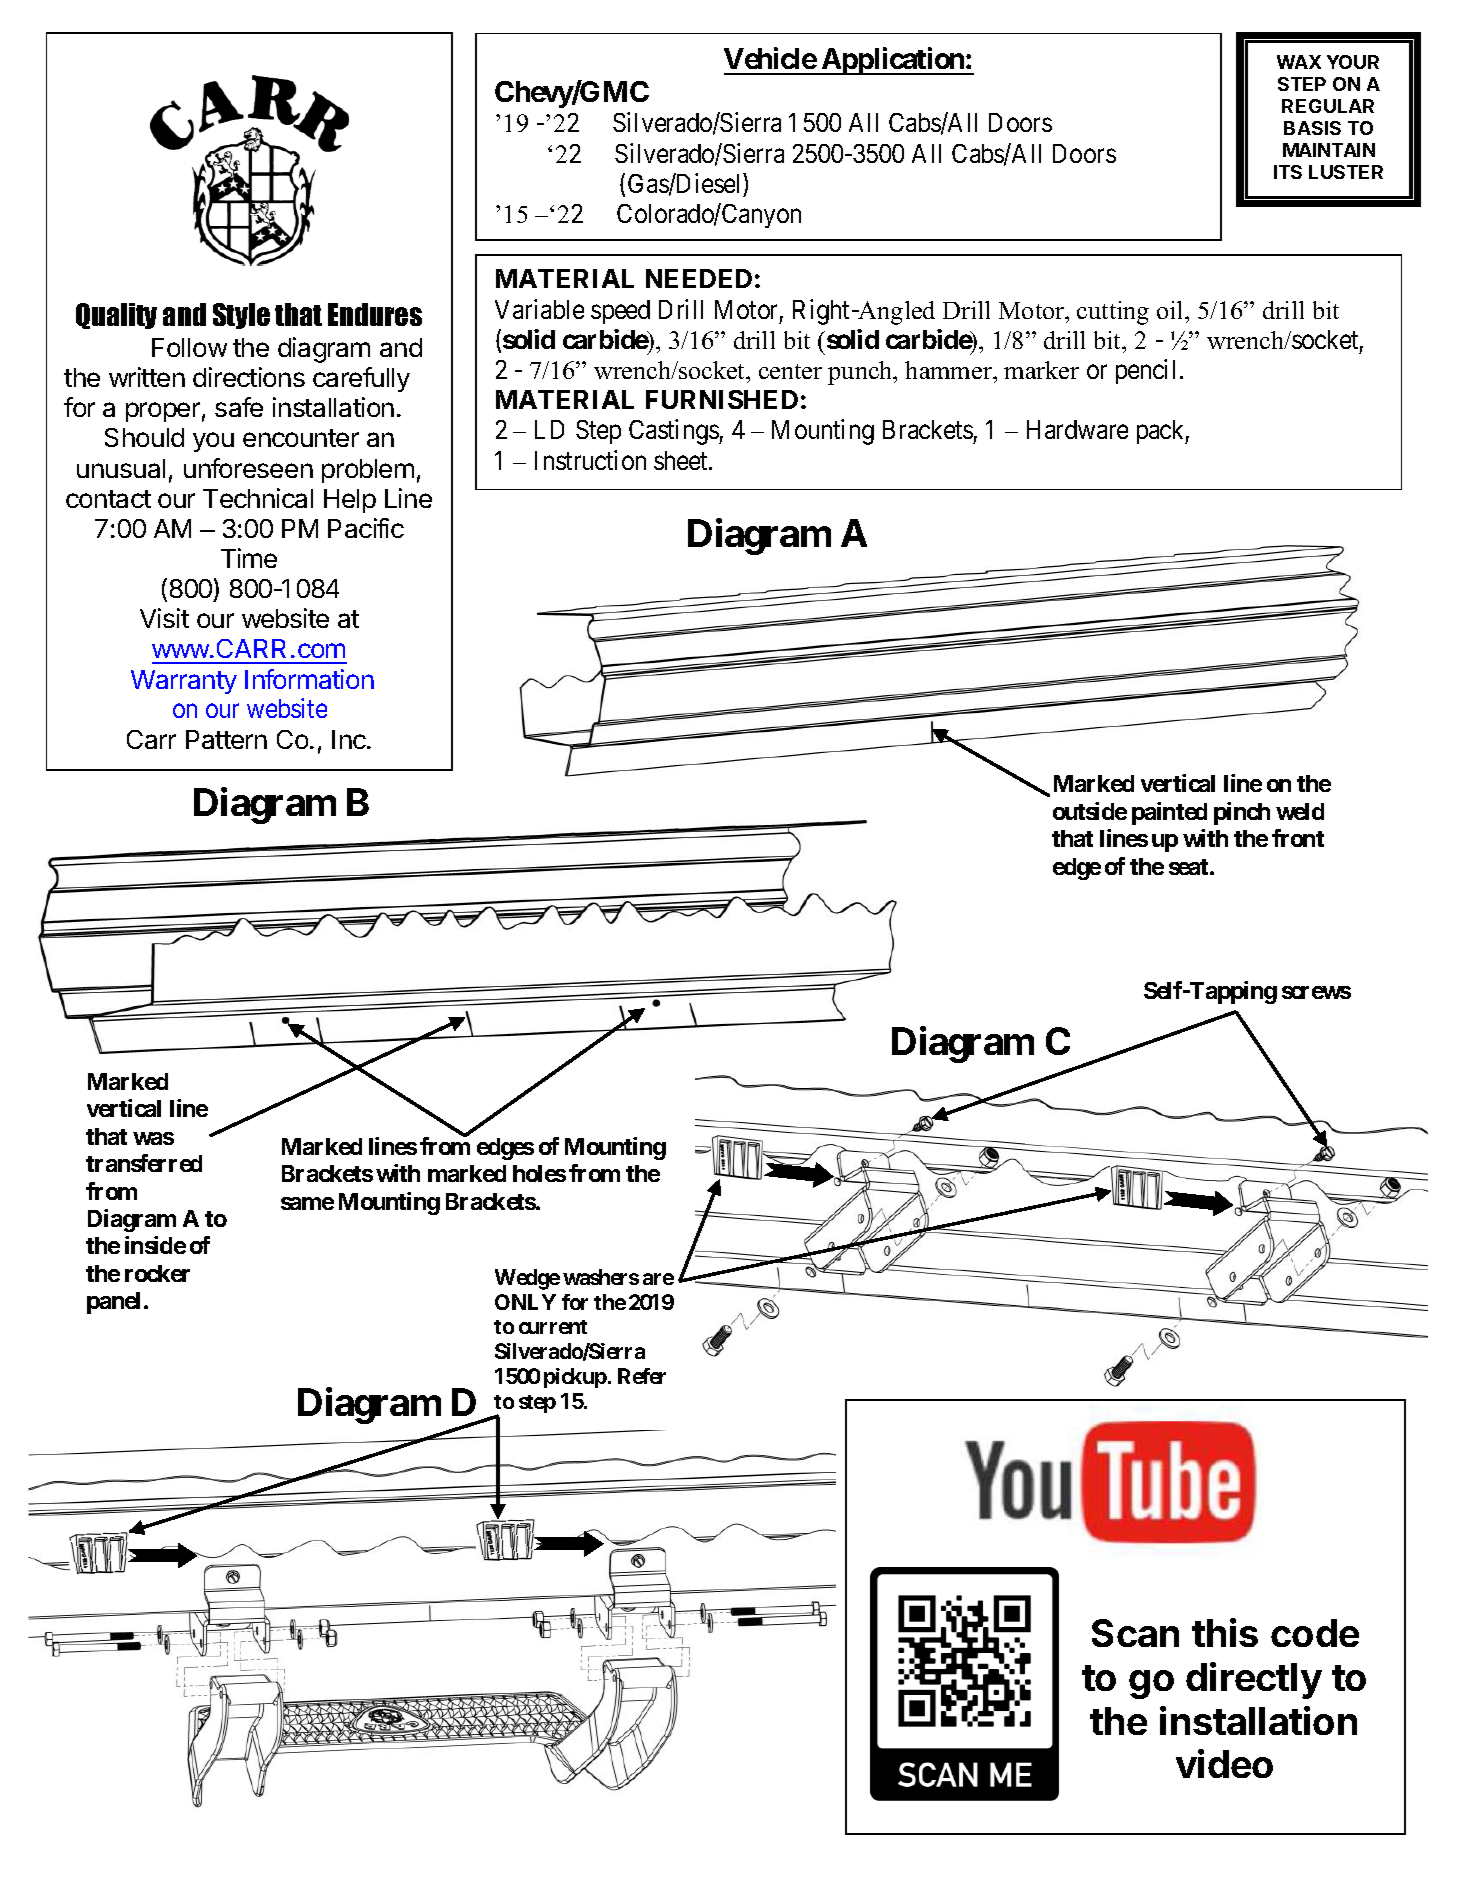 Image resolution: width=1458 pixels, height=1886 pixels. What do you see at coordinates (892, 61) in the screenshot?
I see `Application` at bounding box center [892, 61].
